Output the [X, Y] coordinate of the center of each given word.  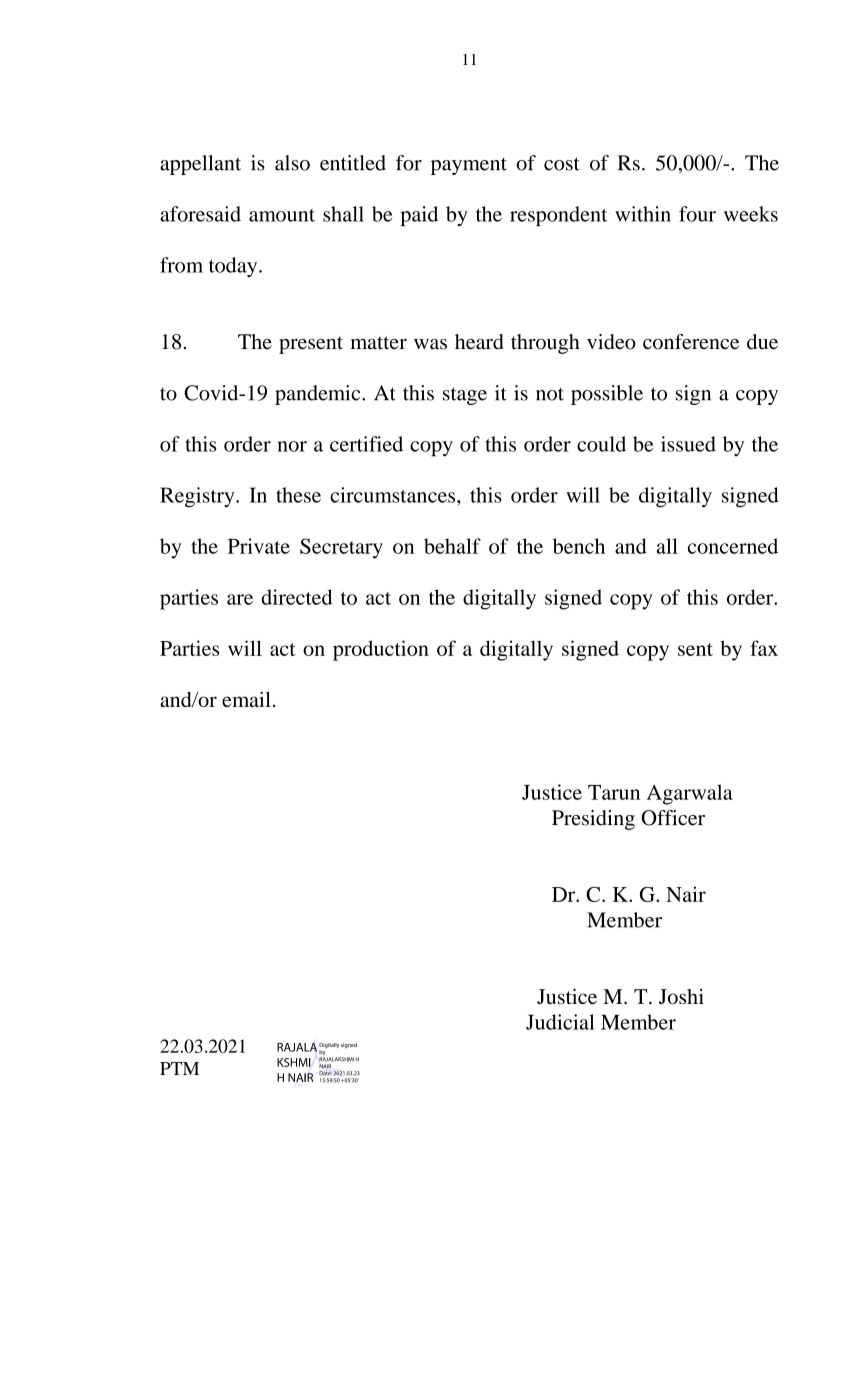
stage [465, 396]
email [246, 699]
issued [688, 444]
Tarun [614, 792]
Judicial [560, 1022]
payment [469, 166]
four [697, 214]
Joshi [681, 996]
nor [292, 446]
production [381, 650]
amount [282, 215]
